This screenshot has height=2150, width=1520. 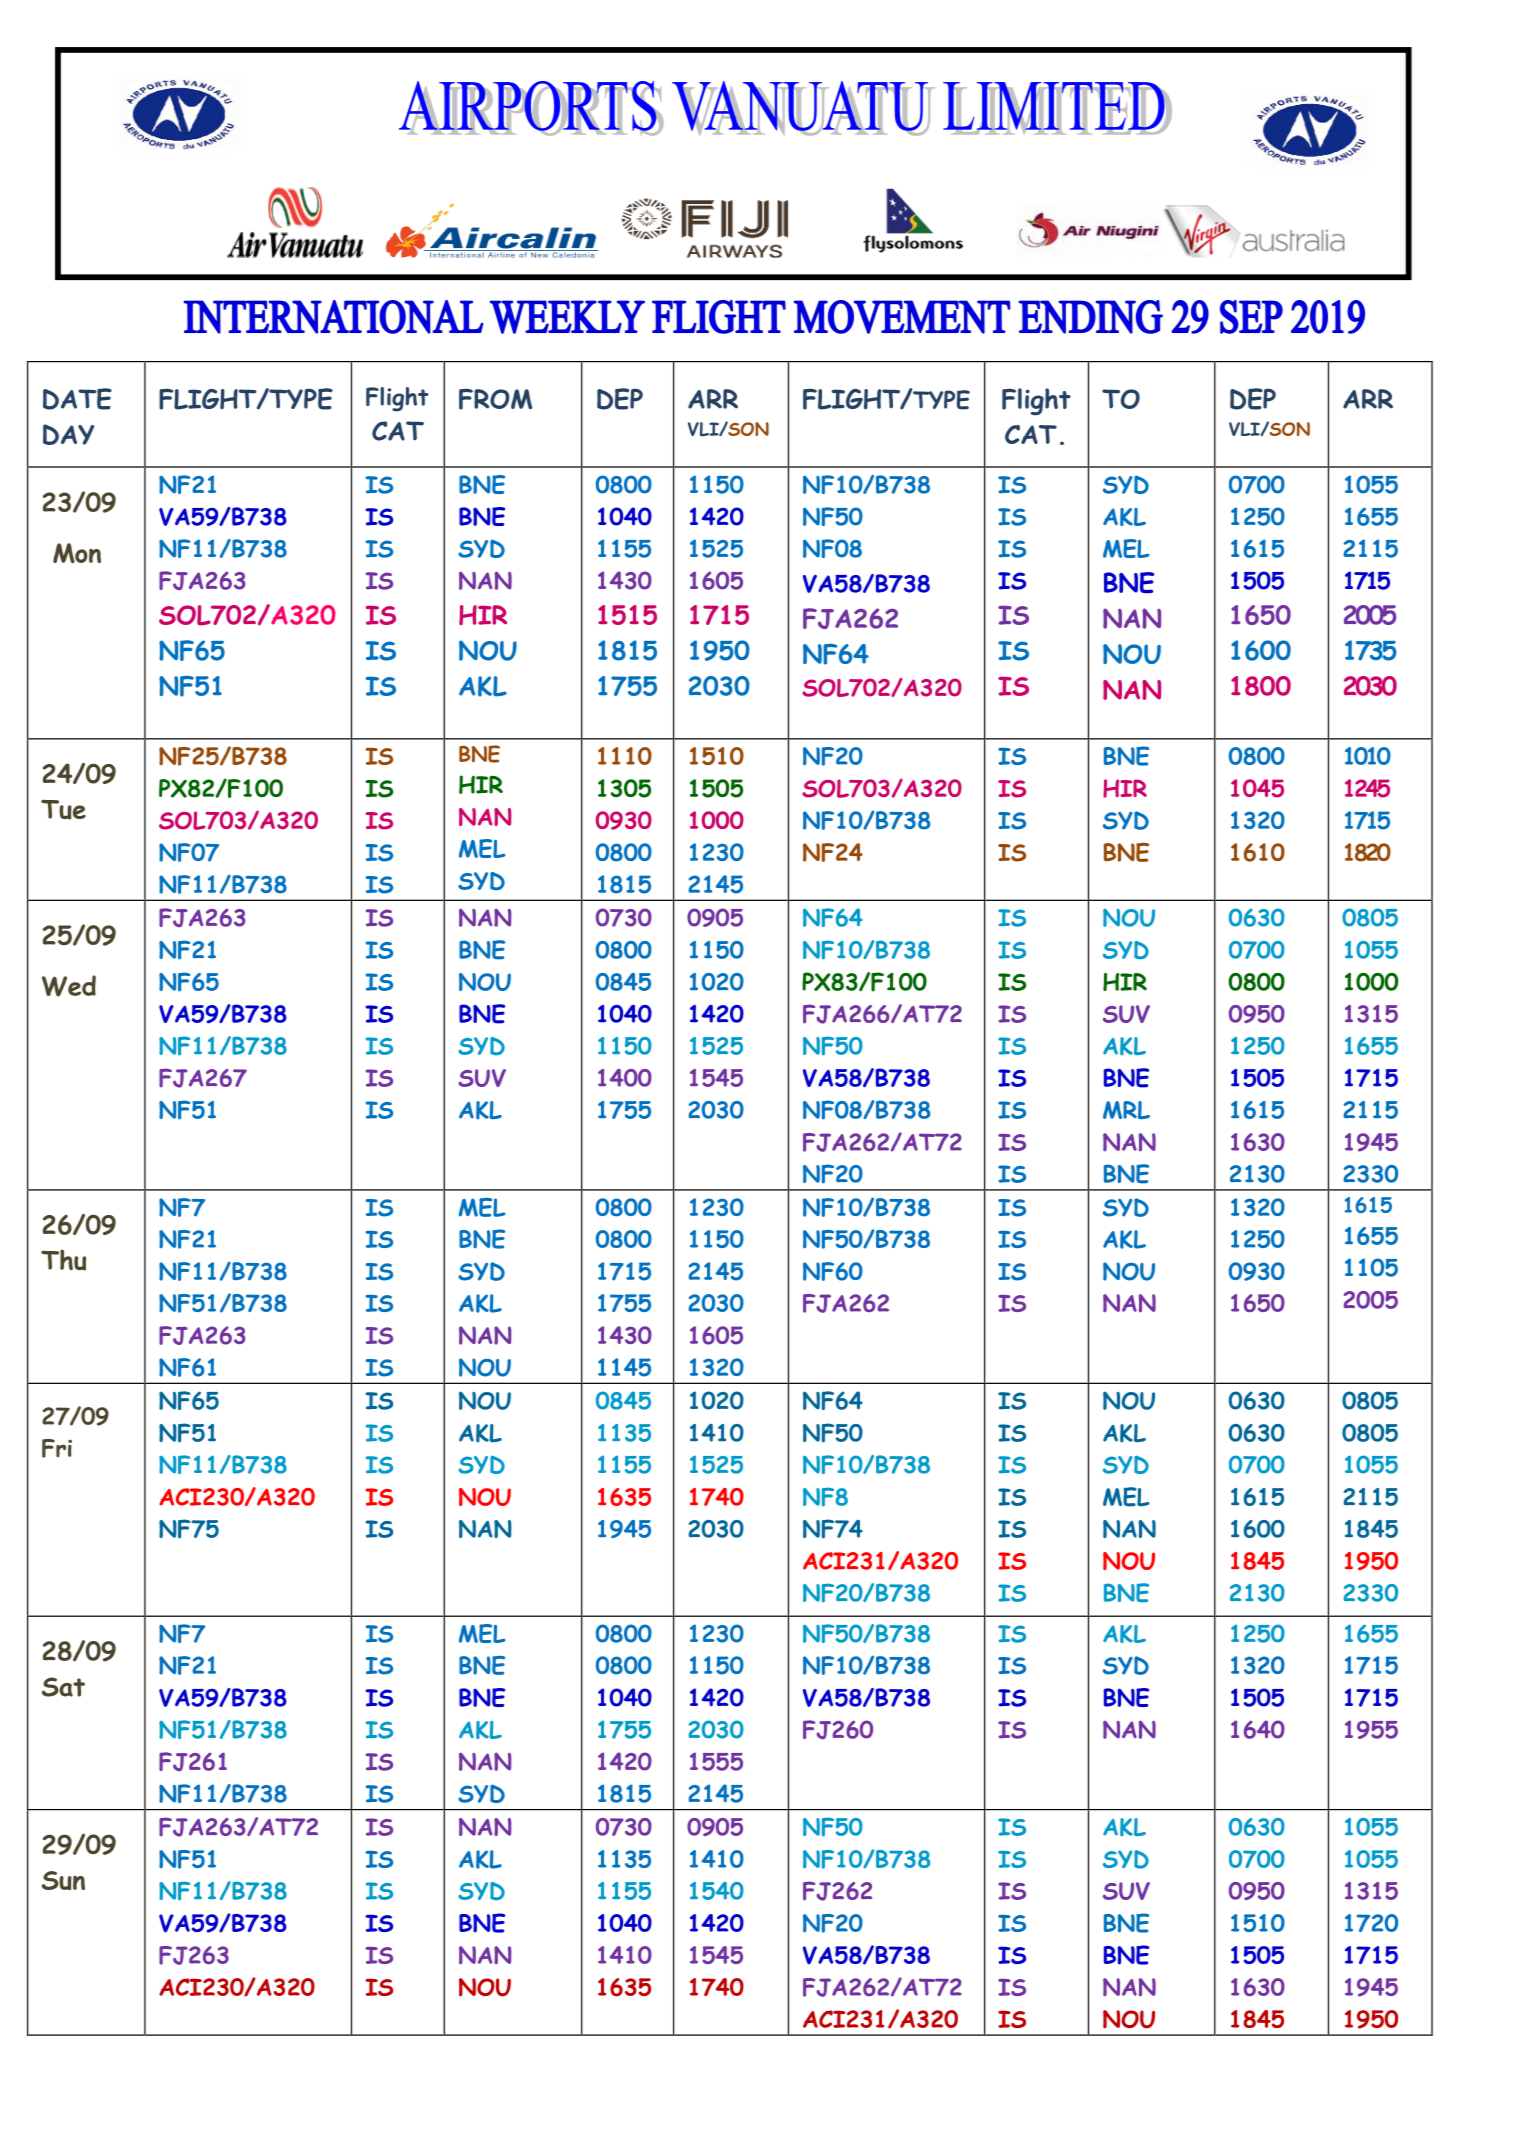 I want to click on Wed, so click(x=69, y=986).
